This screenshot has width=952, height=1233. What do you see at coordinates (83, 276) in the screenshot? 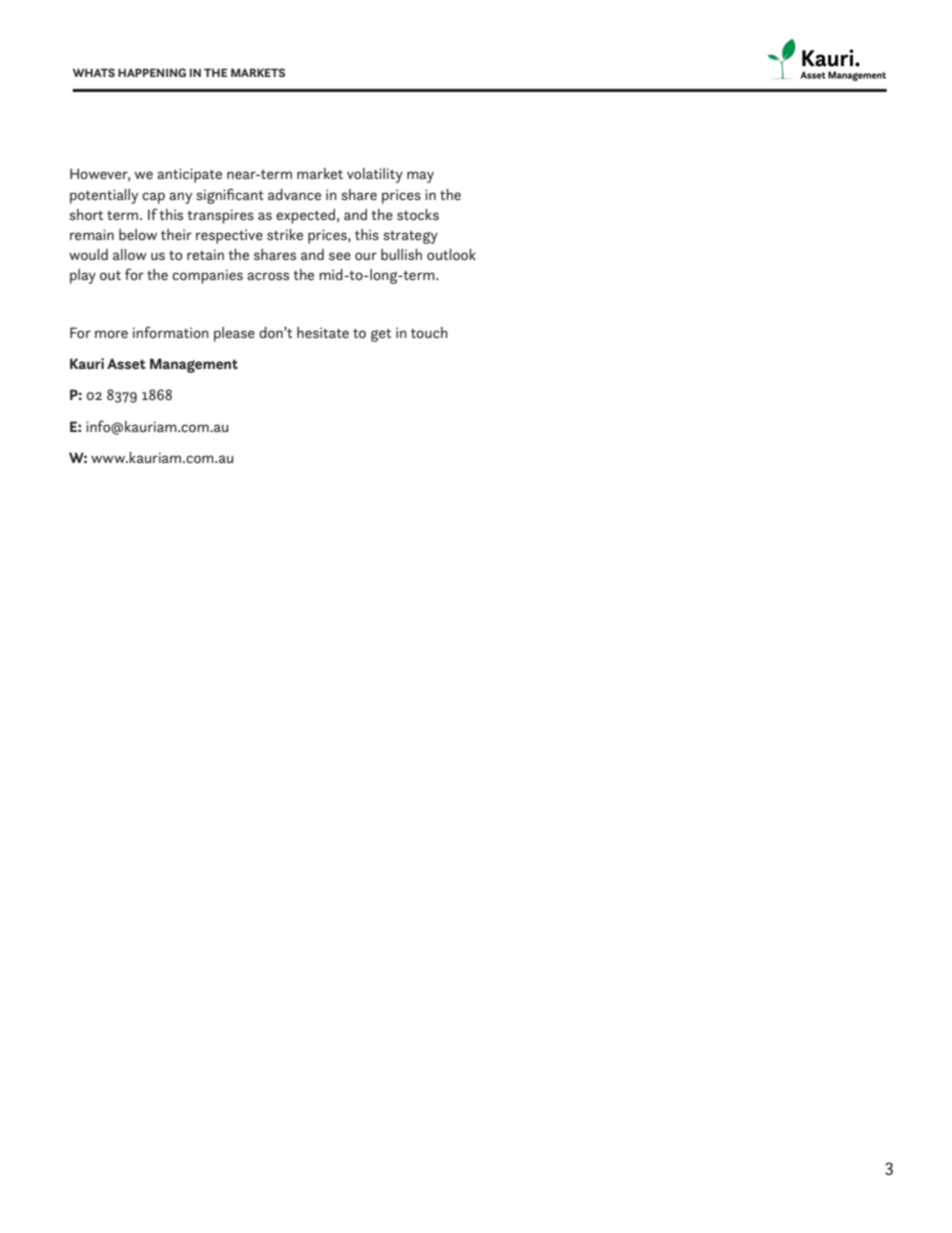
I see `play` at bounding box center [83, 276].
